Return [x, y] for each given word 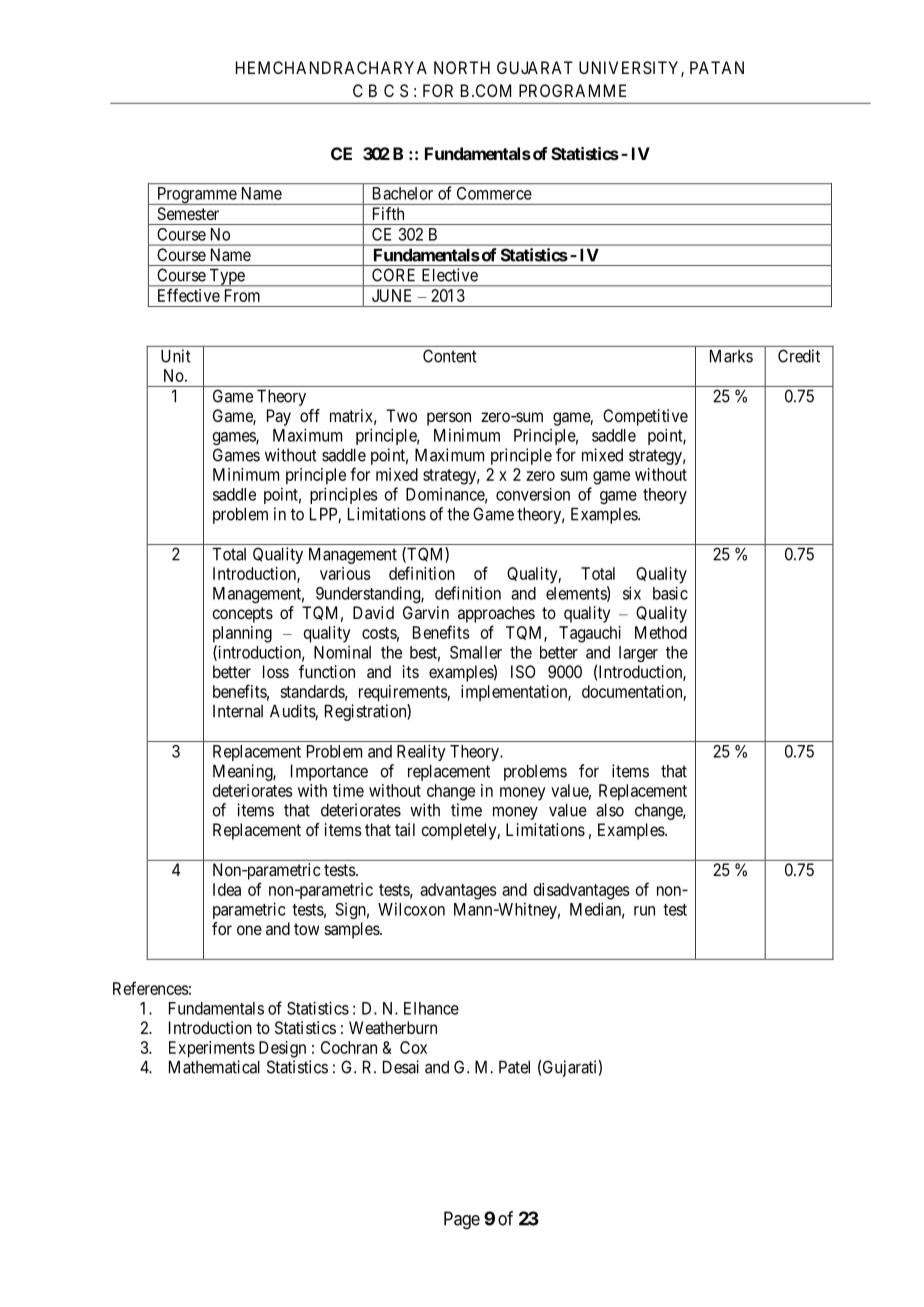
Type [227, 277]
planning [242, 634]
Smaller [476, 652]
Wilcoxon [411, 909]
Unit [176, 356]
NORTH [462, 67]
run [644, 911]
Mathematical [214, 1067]
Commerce [494, 193]
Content [450, 356]
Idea [227, 889]
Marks [731, 356]
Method [661, 632]
